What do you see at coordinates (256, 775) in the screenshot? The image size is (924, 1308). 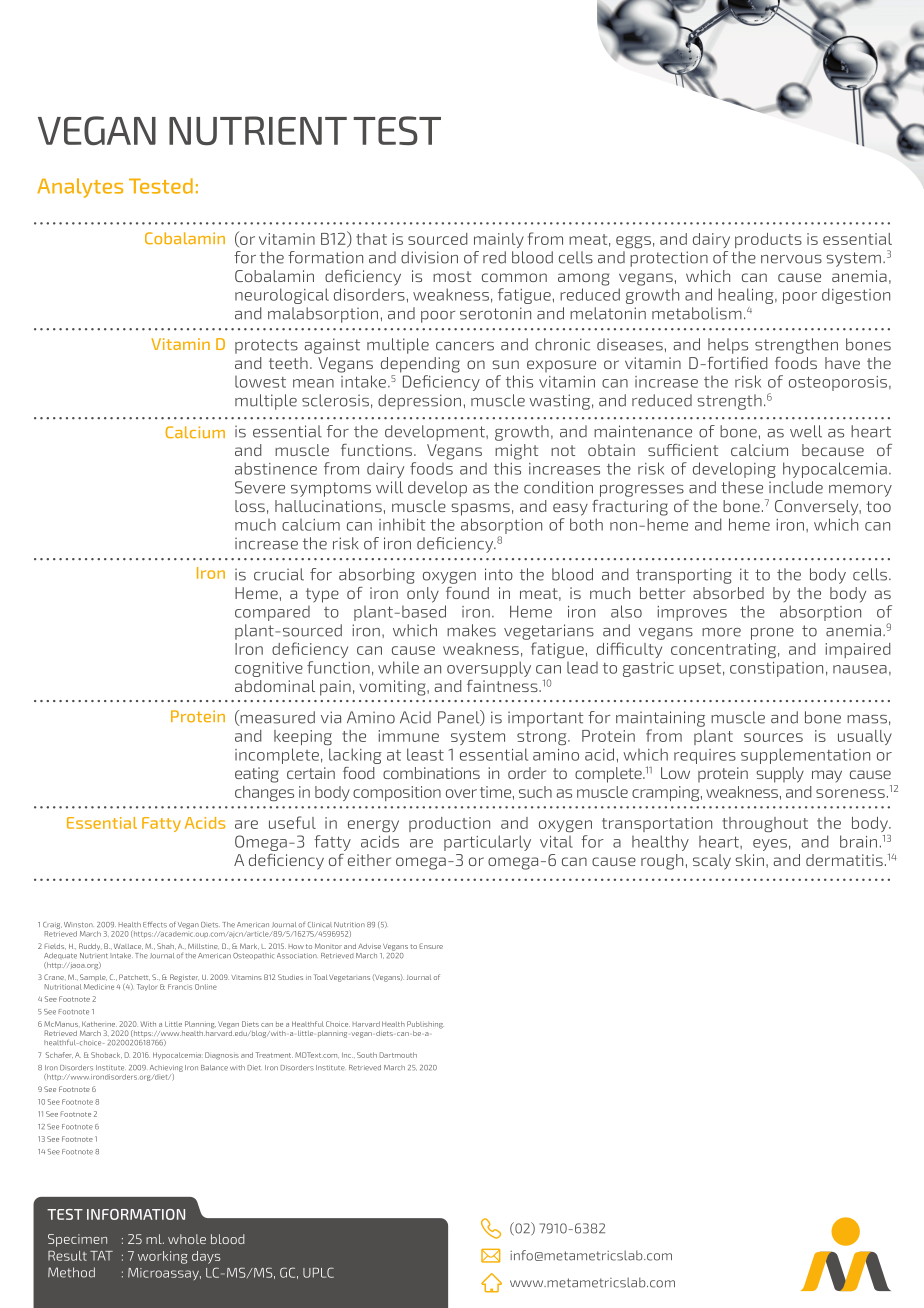 I see `eating` at bounding box center [256, 775].
